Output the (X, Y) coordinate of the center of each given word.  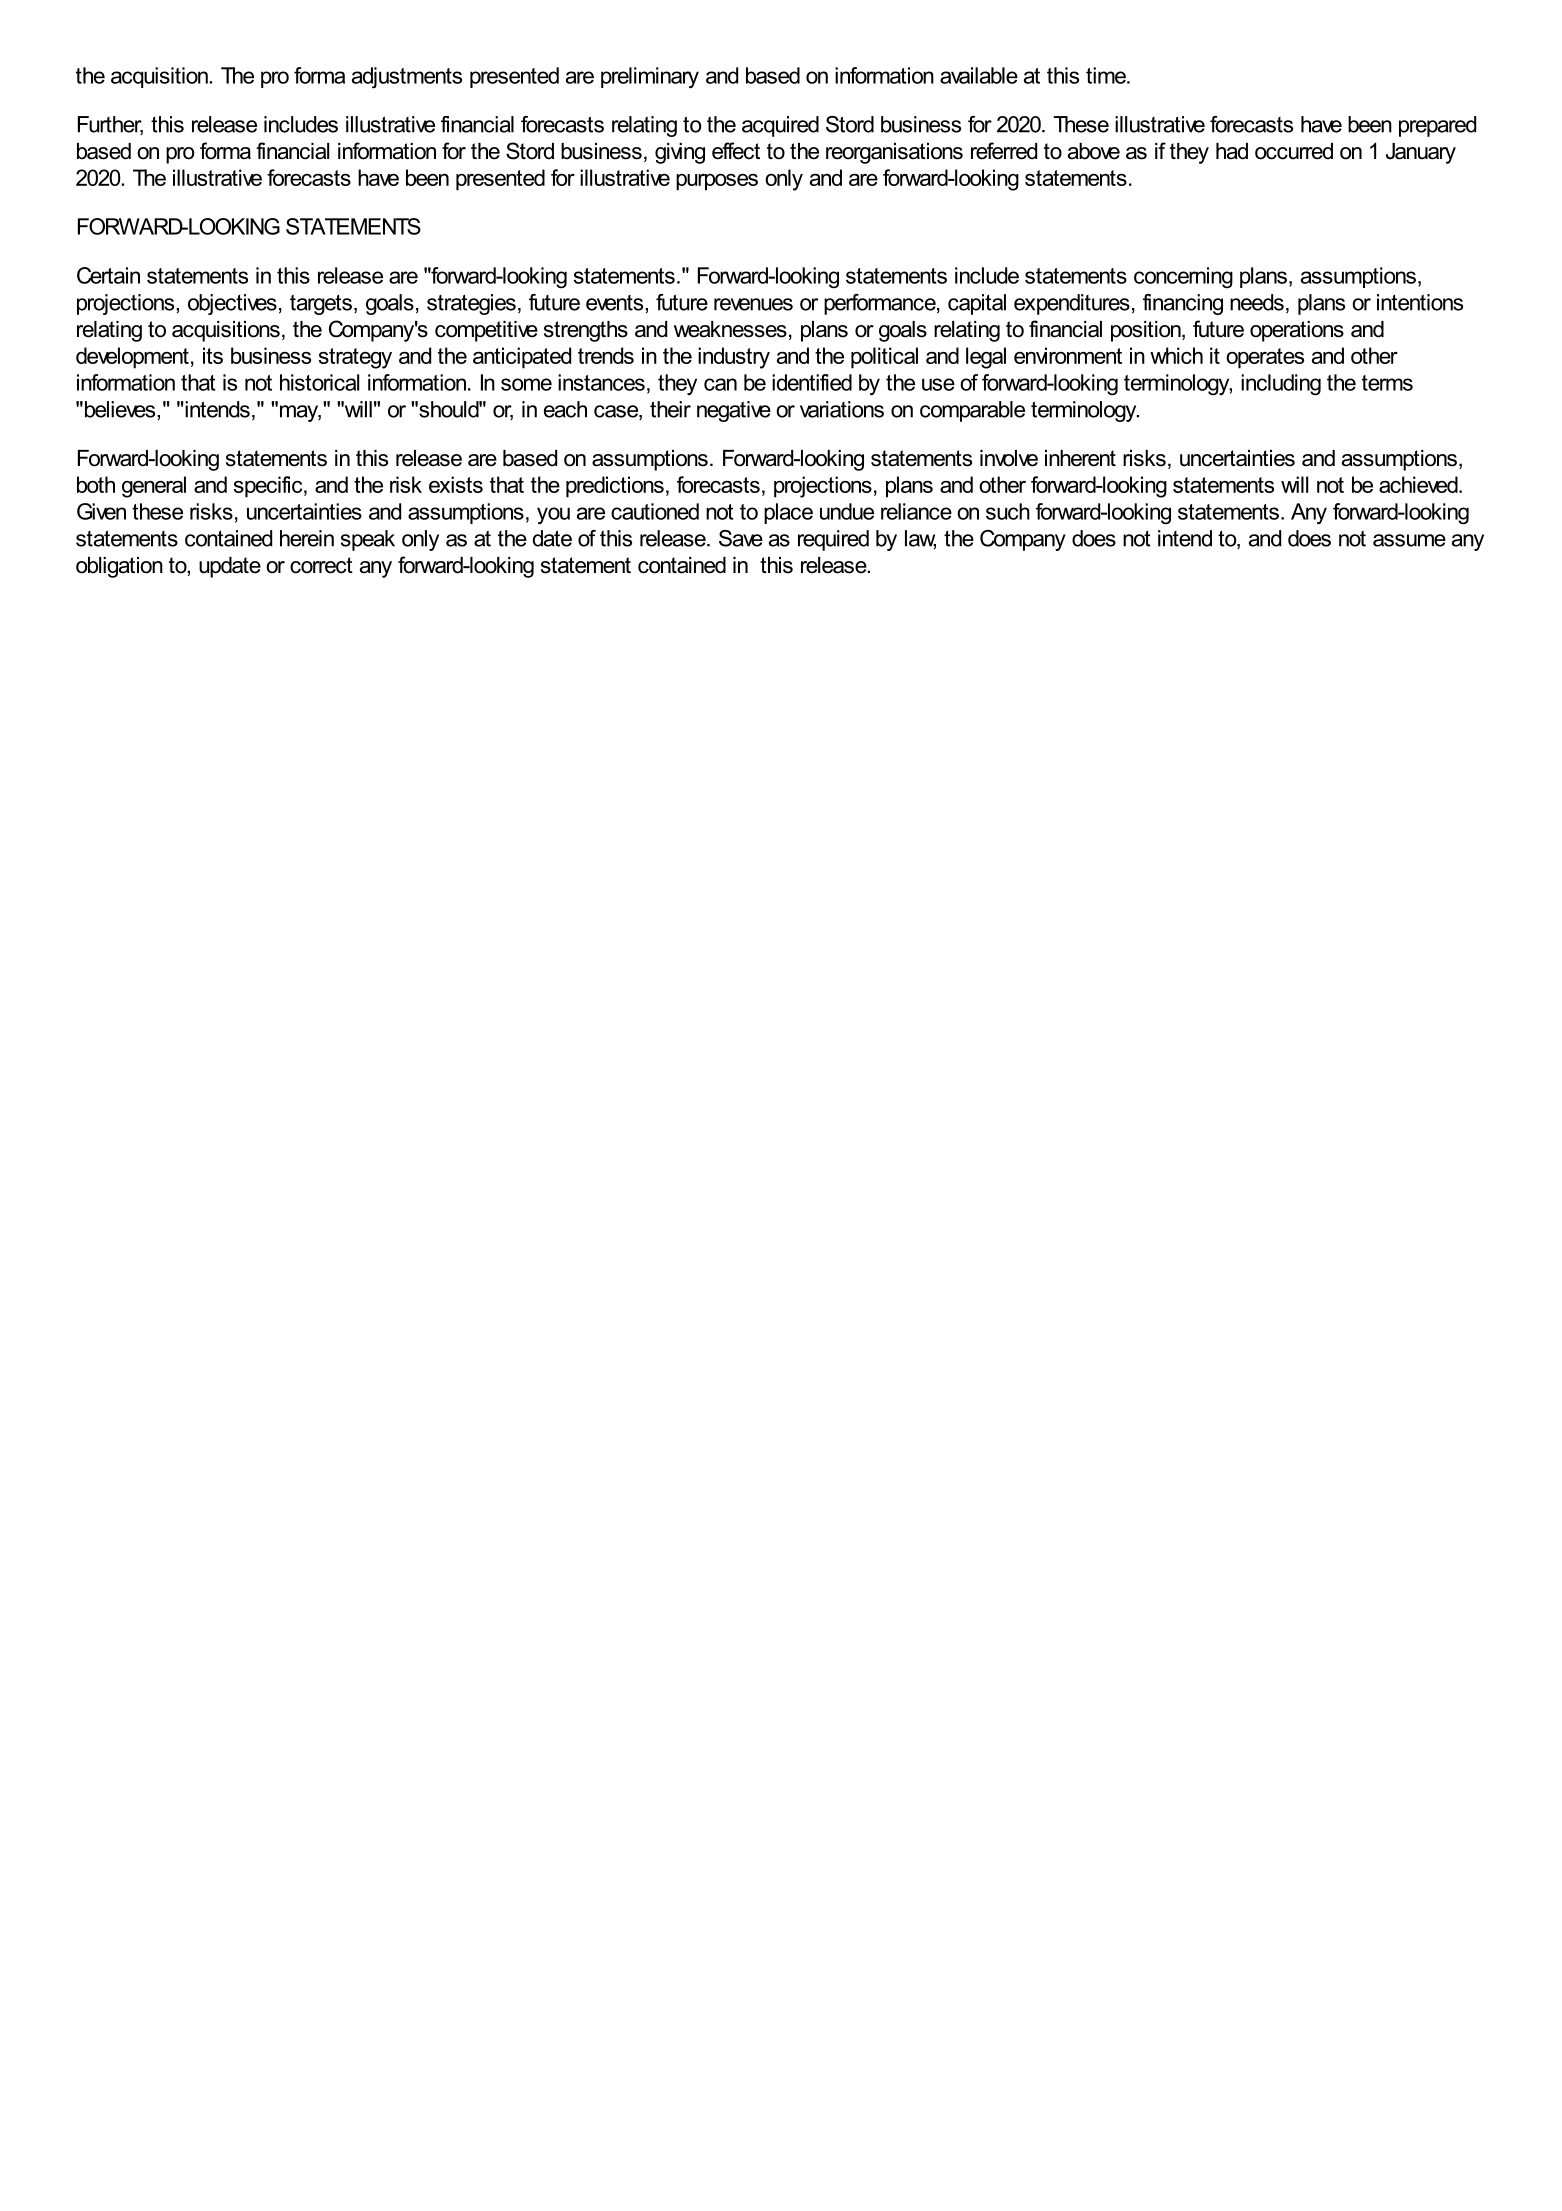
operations (1297, 331)
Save (741, 538)
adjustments (407, 78)
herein (307, 538)
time (1107, 75)
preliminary (650, 78)
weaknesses (730, 329)
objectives (232, 304)
